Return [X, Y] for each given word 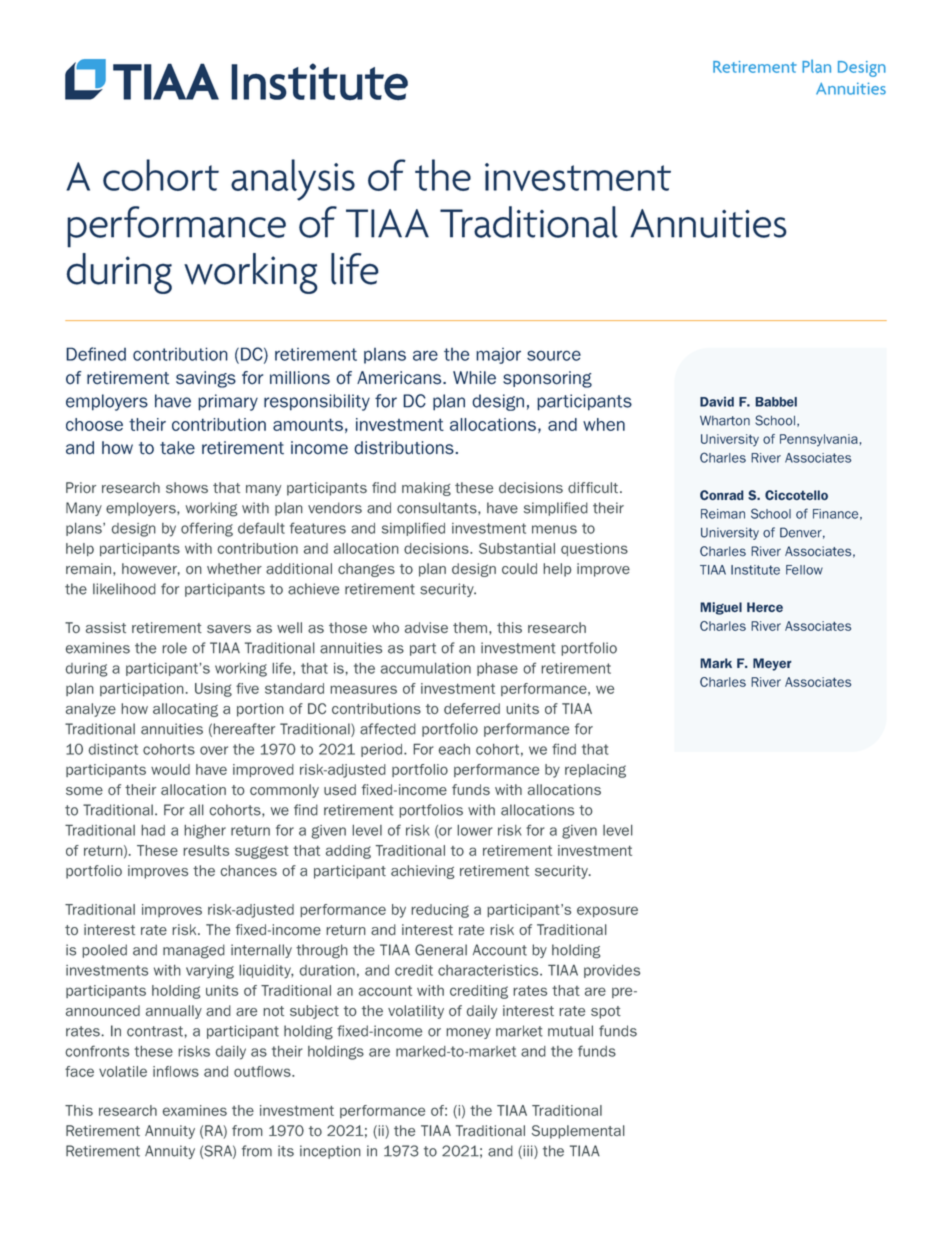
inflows [176, 1071]
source [554, 355]
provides [612, 971]
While [474, 378]
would [170, 769]
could [519, 569]
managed [194, 951]
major [498, 356]
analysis [293, 180]
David [717, 402]
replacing [595, 771]
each [454, 749]
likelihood [124, 589]
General [441, 950]
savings [206, 379]
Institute [755, 570]
